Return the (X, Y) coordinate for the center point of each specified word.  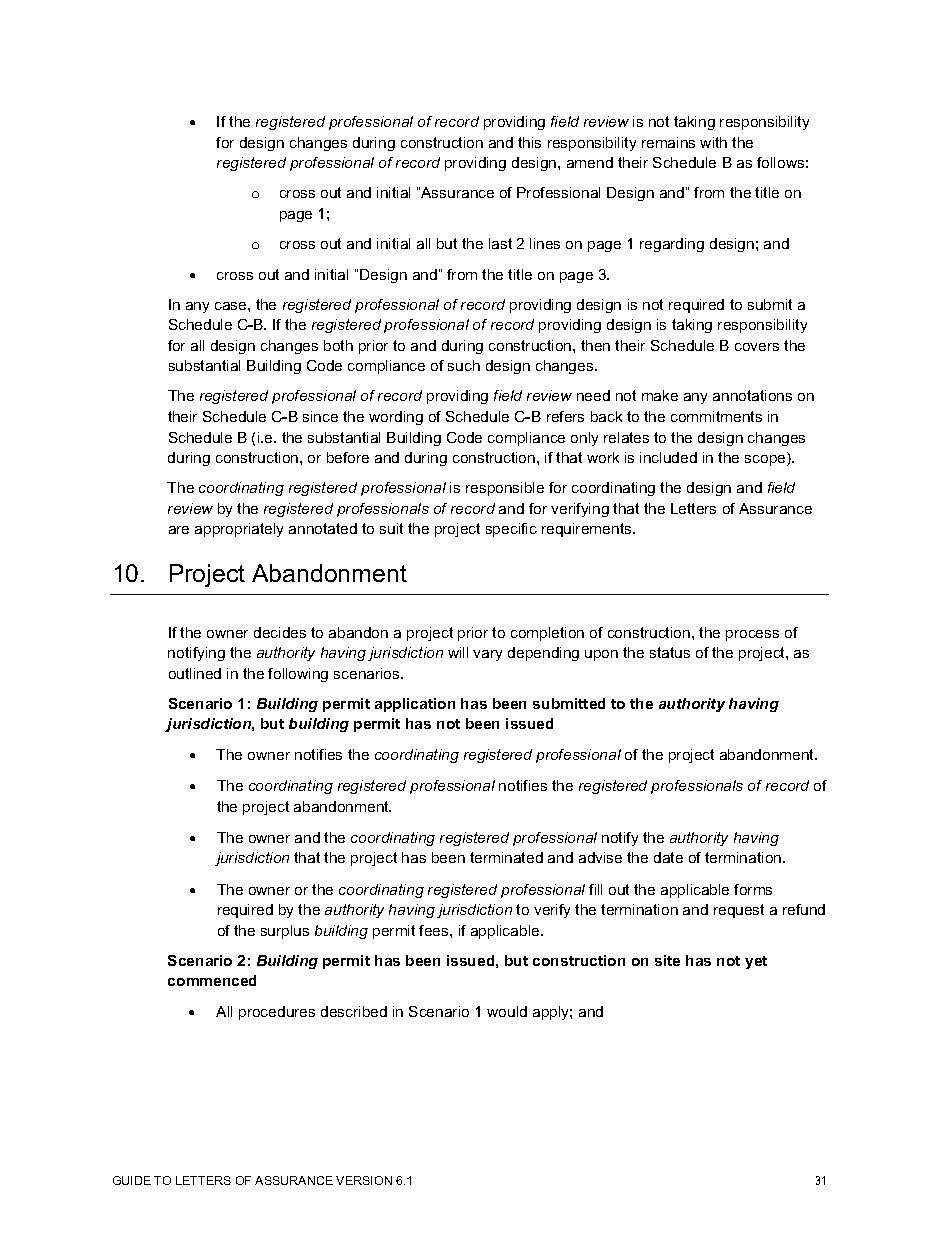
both (338, 345)
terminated (506, 857)
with (713, 142)
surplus (285, 932)
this (529, 142)
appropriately (239, 530)
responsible (505, 489)
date (668, 857)
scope (766, 460)
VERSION (364, 1180)
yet (756, 962)
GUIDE (132, 1180)
